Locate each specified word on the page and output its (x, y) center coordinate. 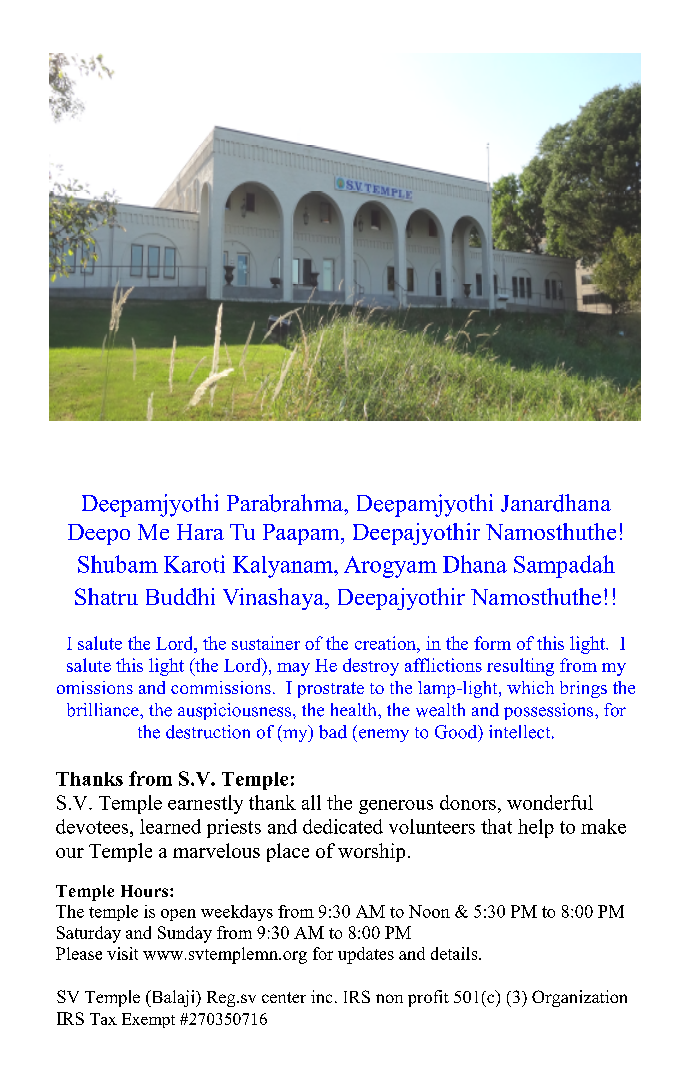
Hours (146, 891)
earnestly (205, 804)
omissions (95, 687)
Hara (200, 532)
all (311, 802)
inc (321, 996)
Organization (579, 998)
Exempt (148, 1020)
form (492, 643)
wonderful (550, 802)
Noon (429, 911)
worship (371, 852)
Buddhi (180, 596)
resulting (520, 667)
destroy (371, 667)
